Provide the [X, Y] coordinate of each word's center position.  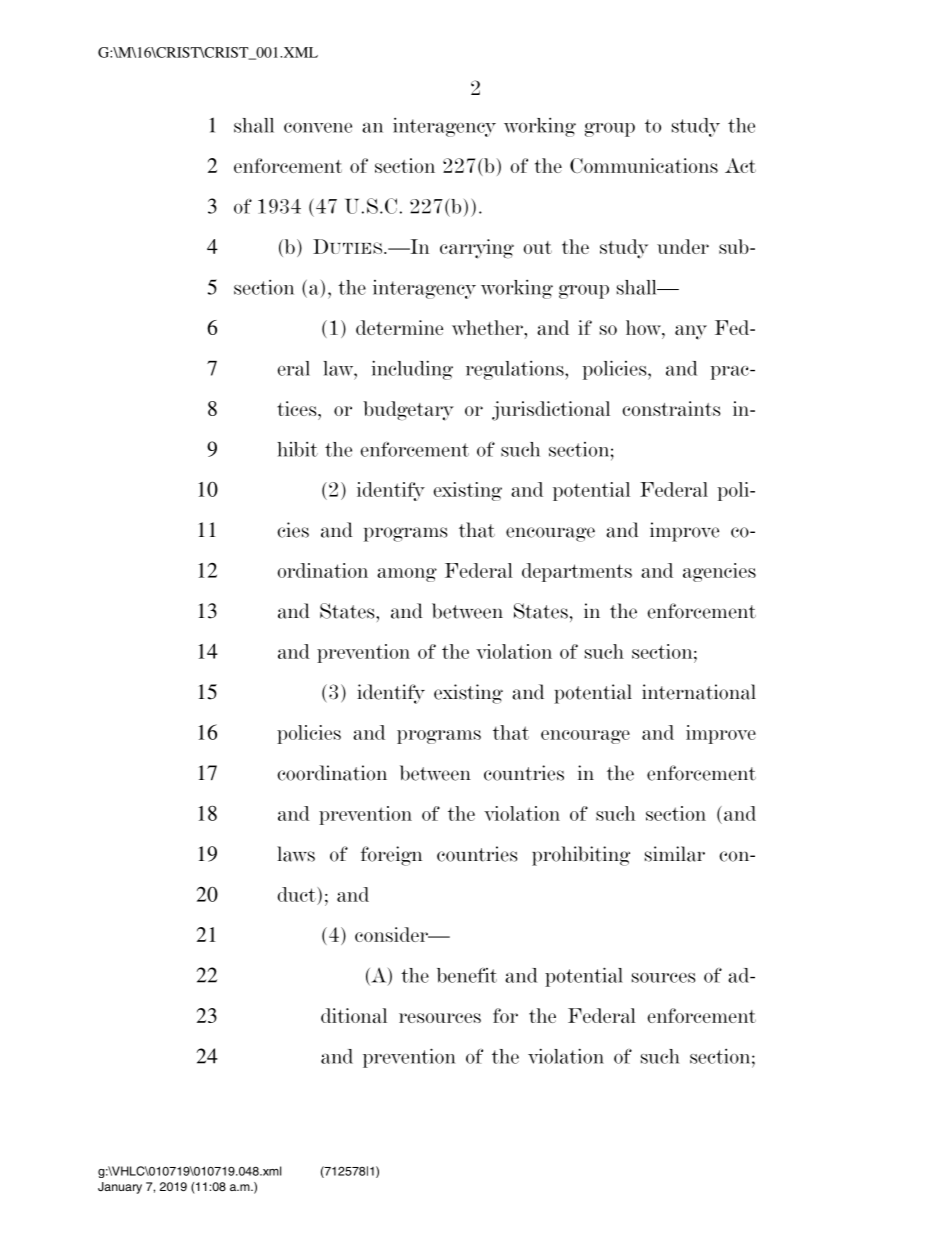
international [699, 692]
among [407, 575]
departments [577, 572]
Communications [644, 165]
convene [318, 128]
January [120, 1188]
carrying [477, 249]
